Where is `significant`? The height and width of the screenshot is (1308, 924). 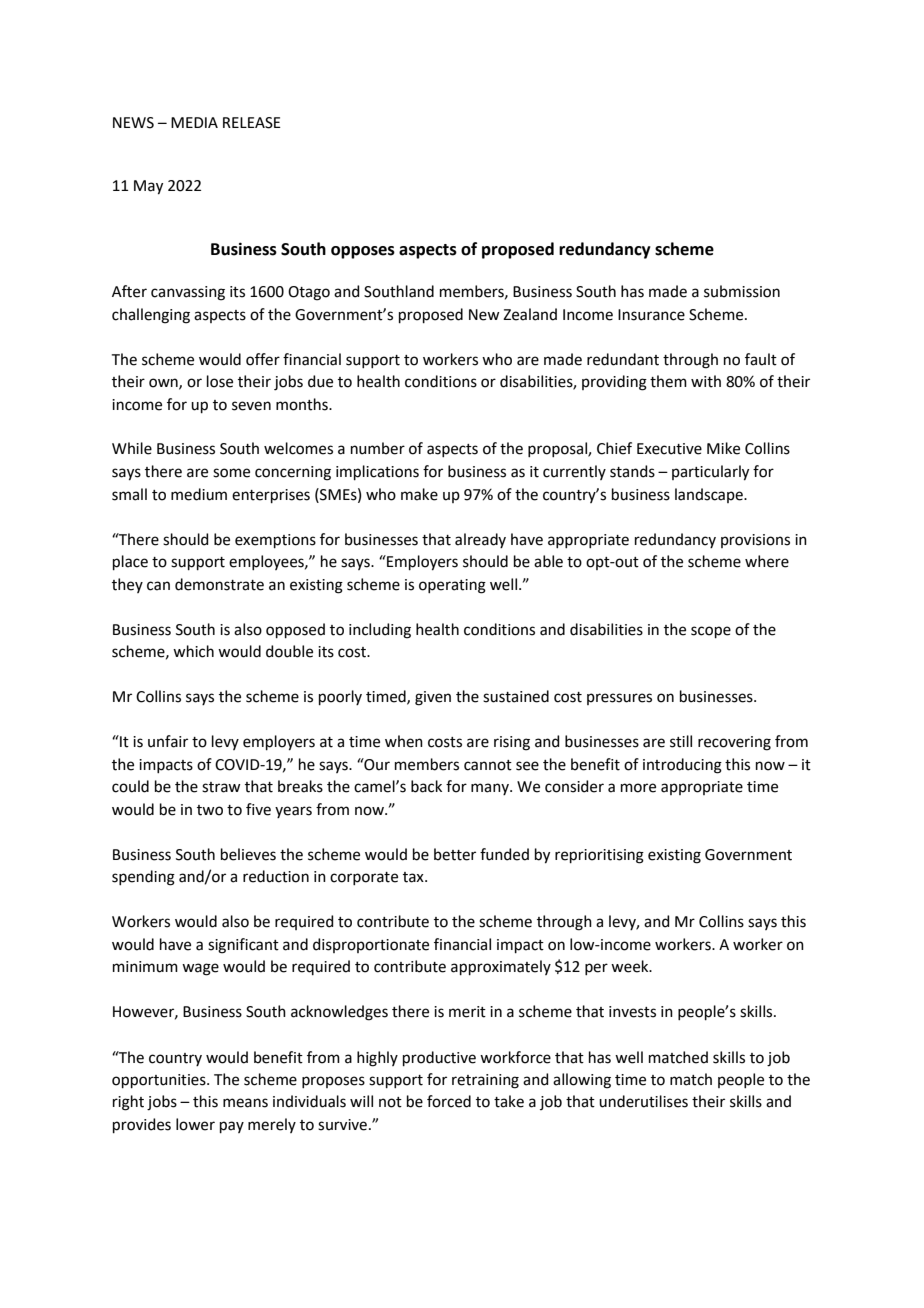 significant is located at coordinates (243, 946).
